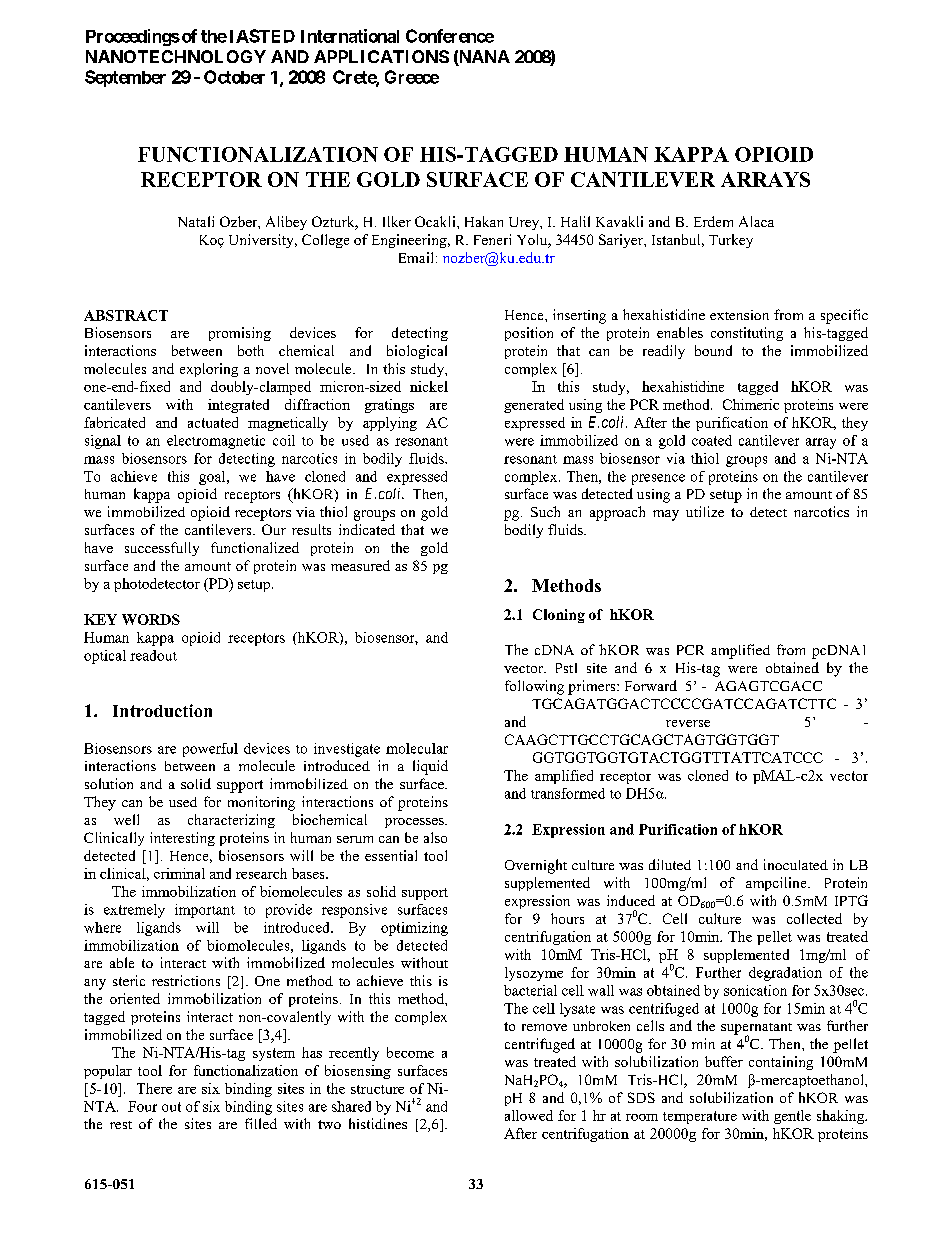  What do you see at coordinates (176, 56) in the screenshot?
I see `NANOTECHNOLOGY` at bounding box center [176, 56].
